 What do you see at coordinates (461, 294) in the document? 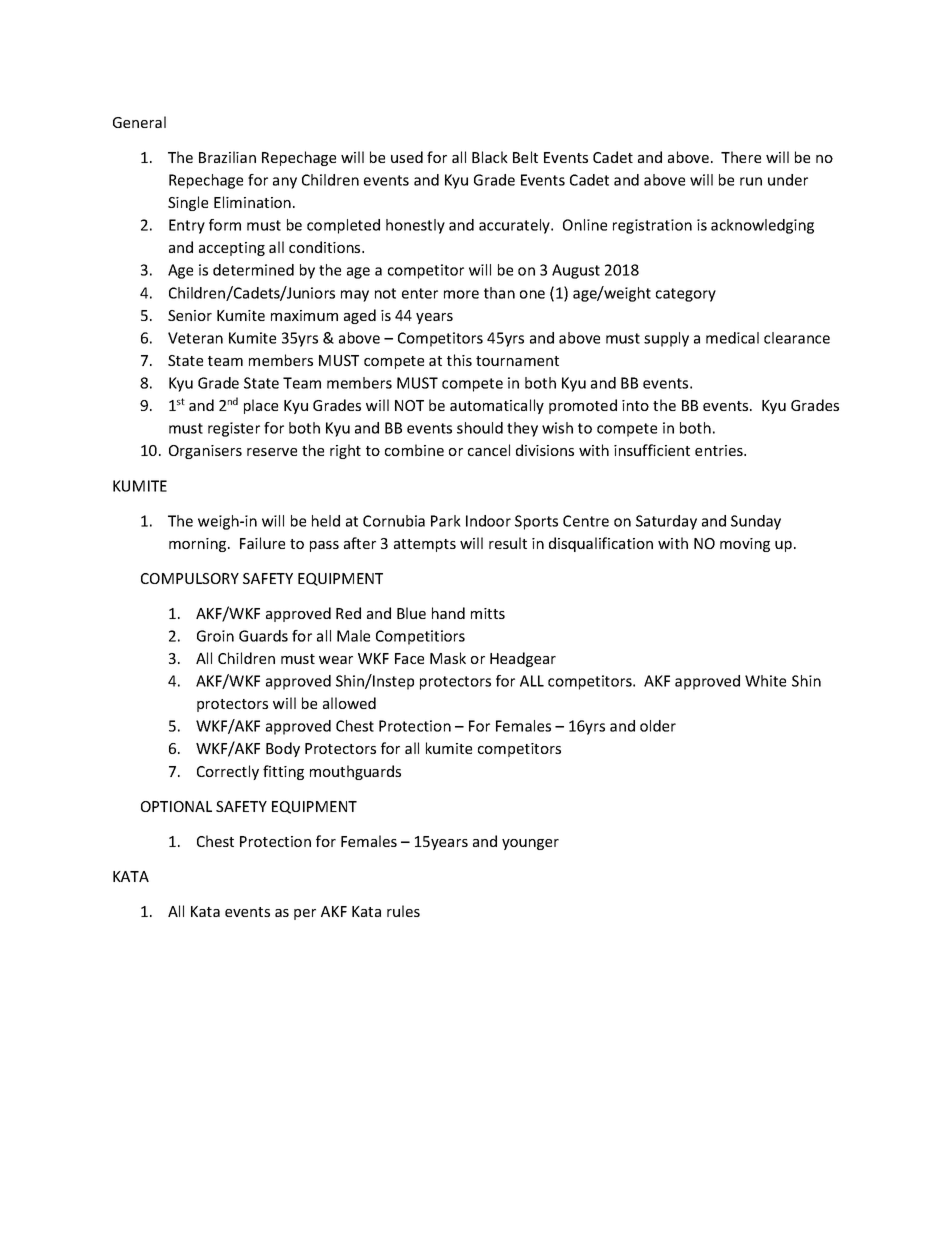
I see `more` at bounding box center [461, 294].
